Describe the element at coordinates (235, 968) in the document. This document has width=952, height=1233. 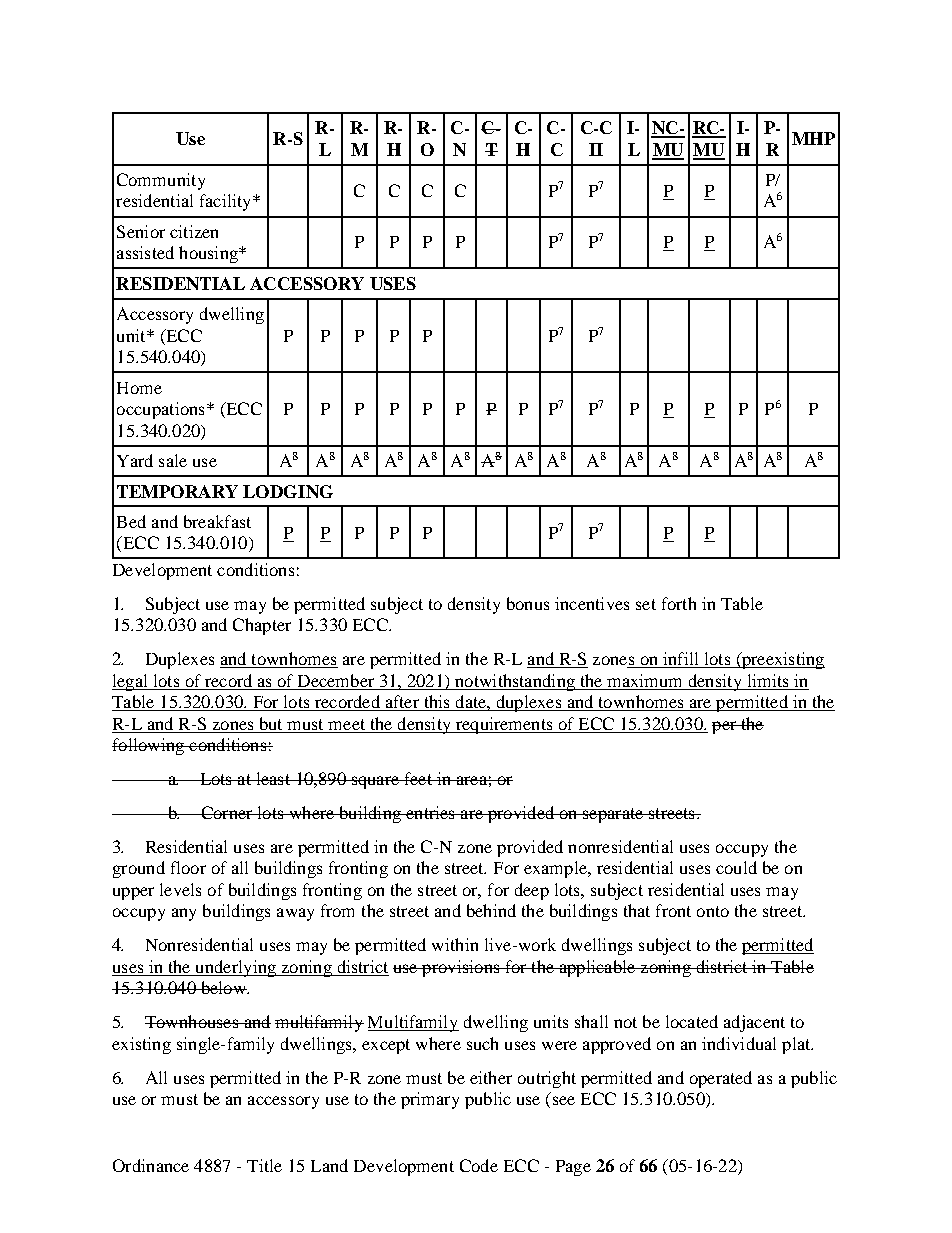
I see `underlying` at that location.
